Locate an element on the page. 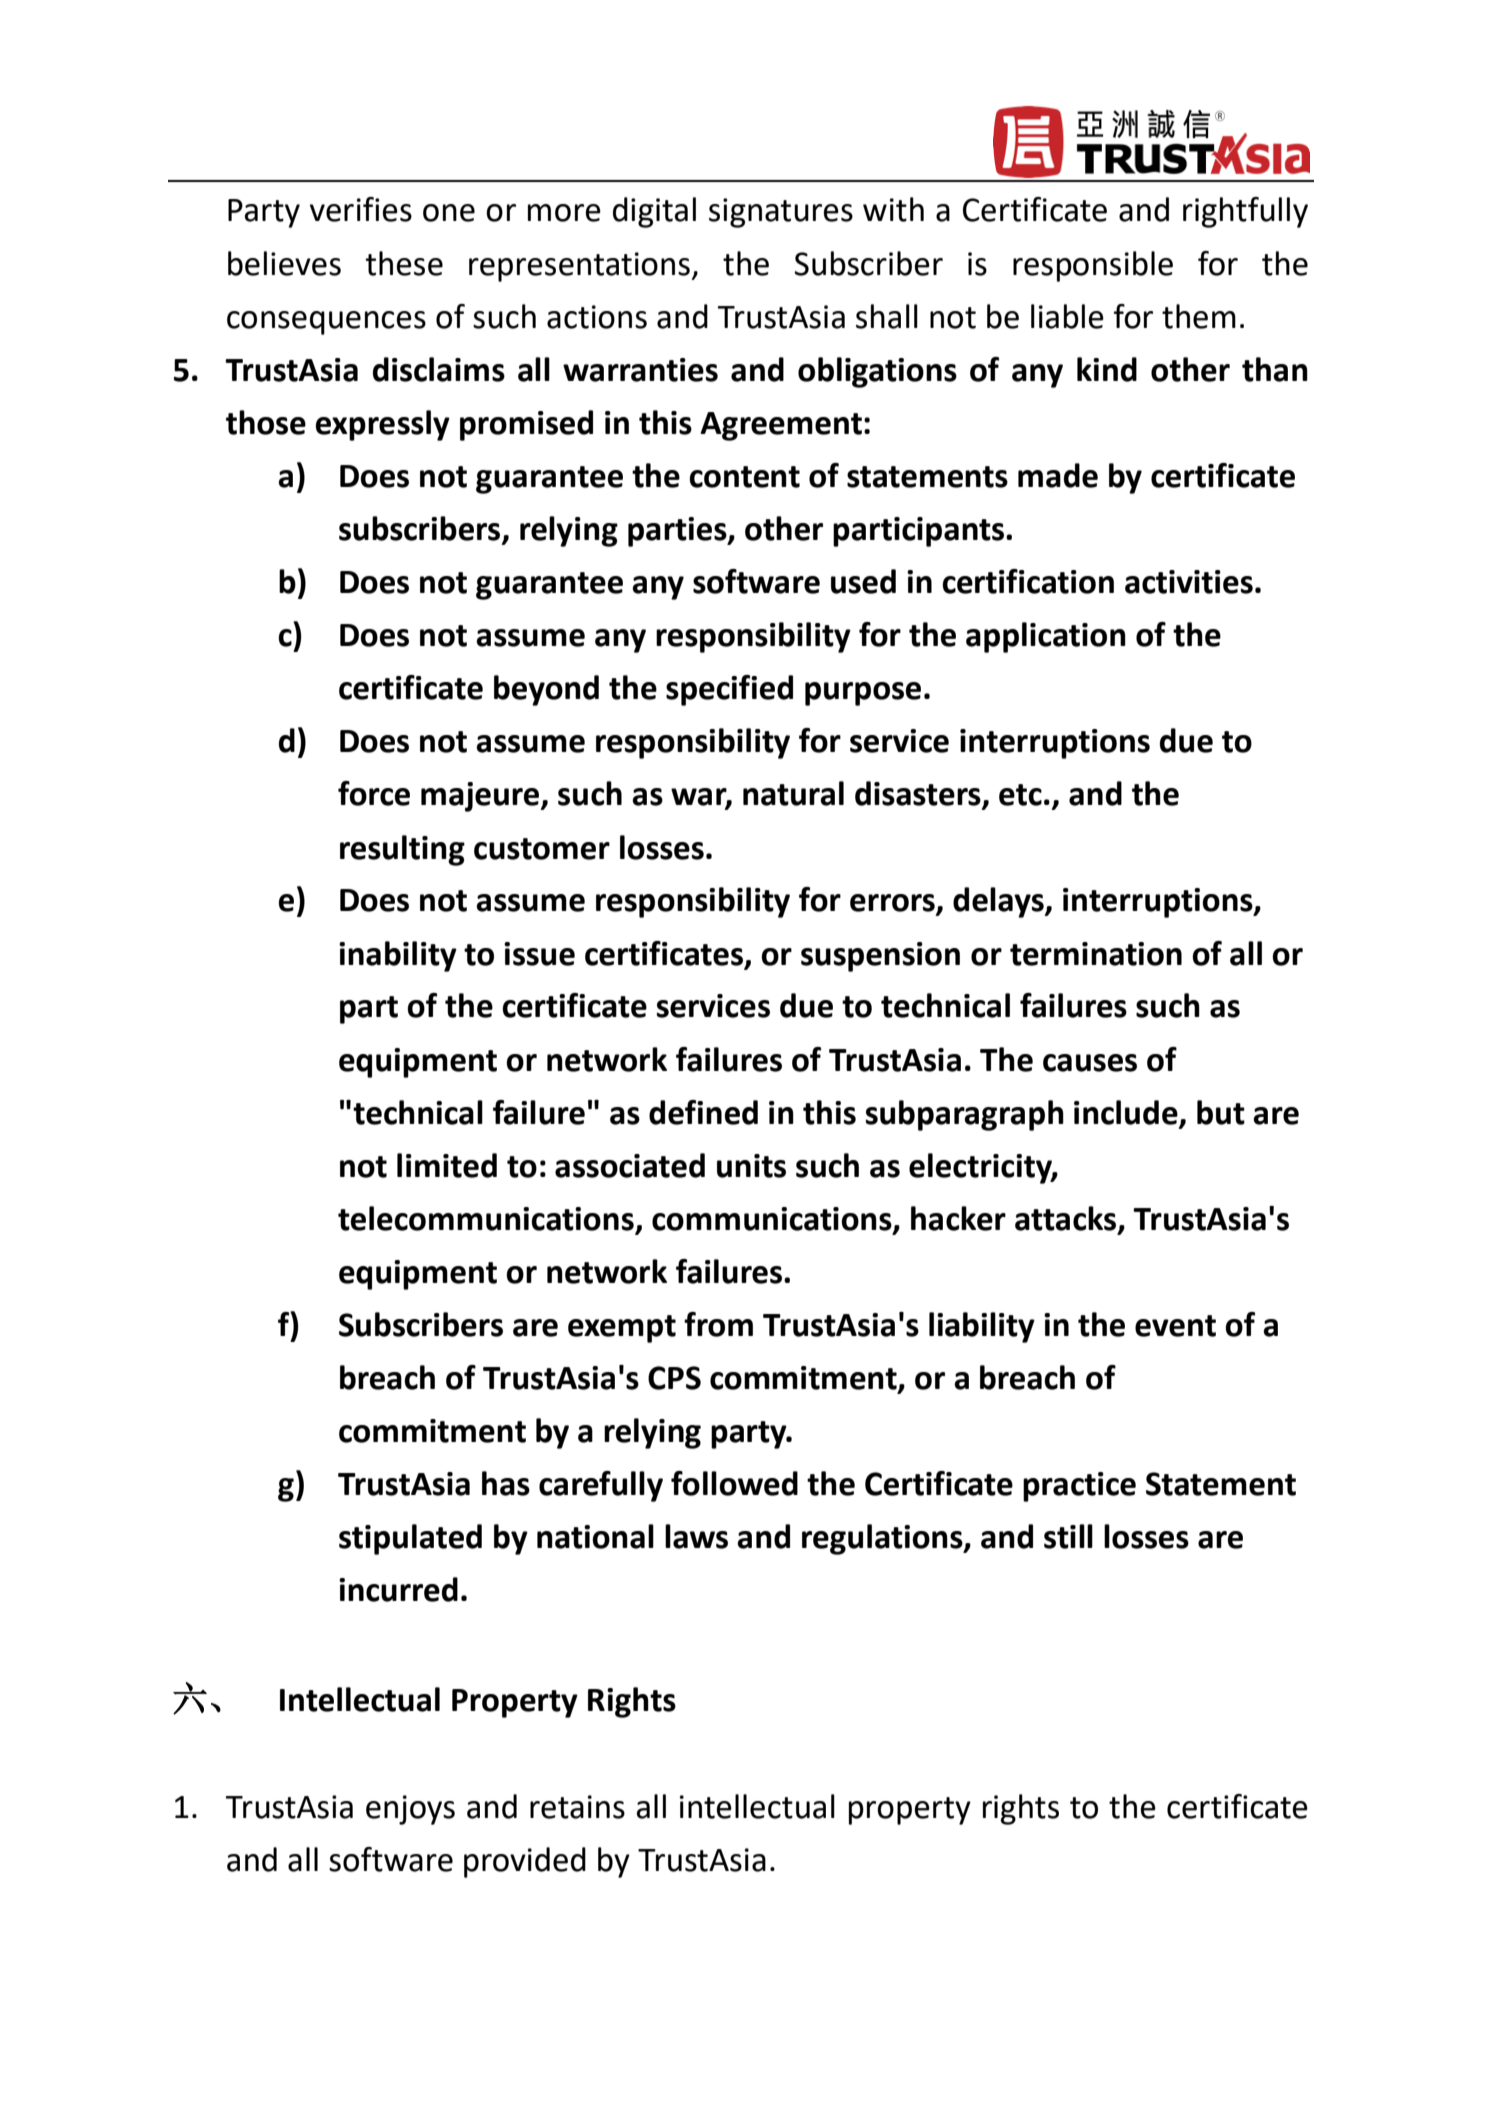 This document has height=2112, width=1492. retains is located at coordinates (577, 1807).
